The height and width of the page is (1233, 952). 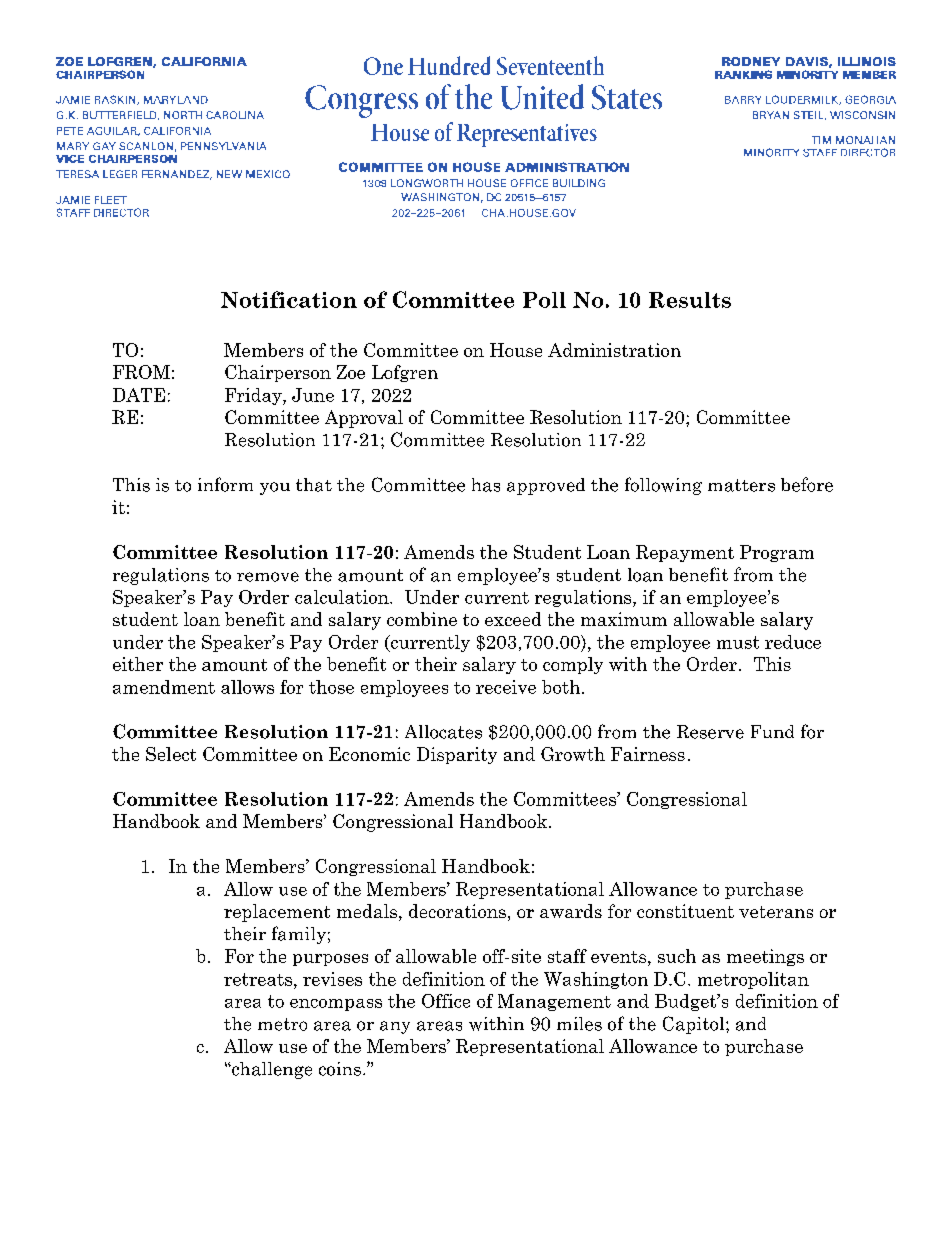 What do you see at coordinates (271, 1070) in the page?
I see `challenge` at bounding box center [271, 1070].
